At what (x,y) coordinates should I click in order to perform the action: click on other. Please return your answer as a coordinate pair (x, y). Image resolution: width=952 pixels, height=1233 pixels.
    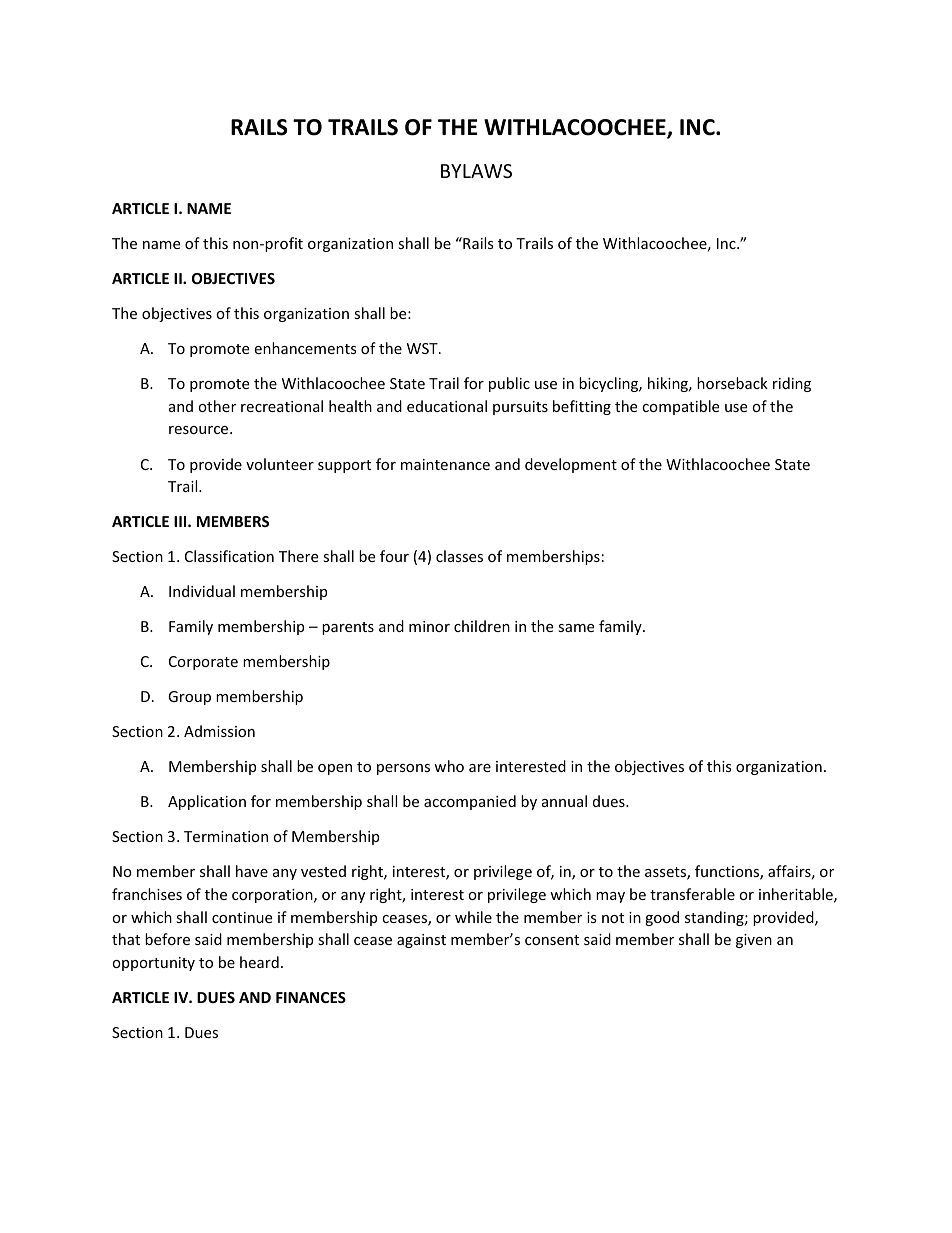
    Looking at the image, I should click on (217, 406).
